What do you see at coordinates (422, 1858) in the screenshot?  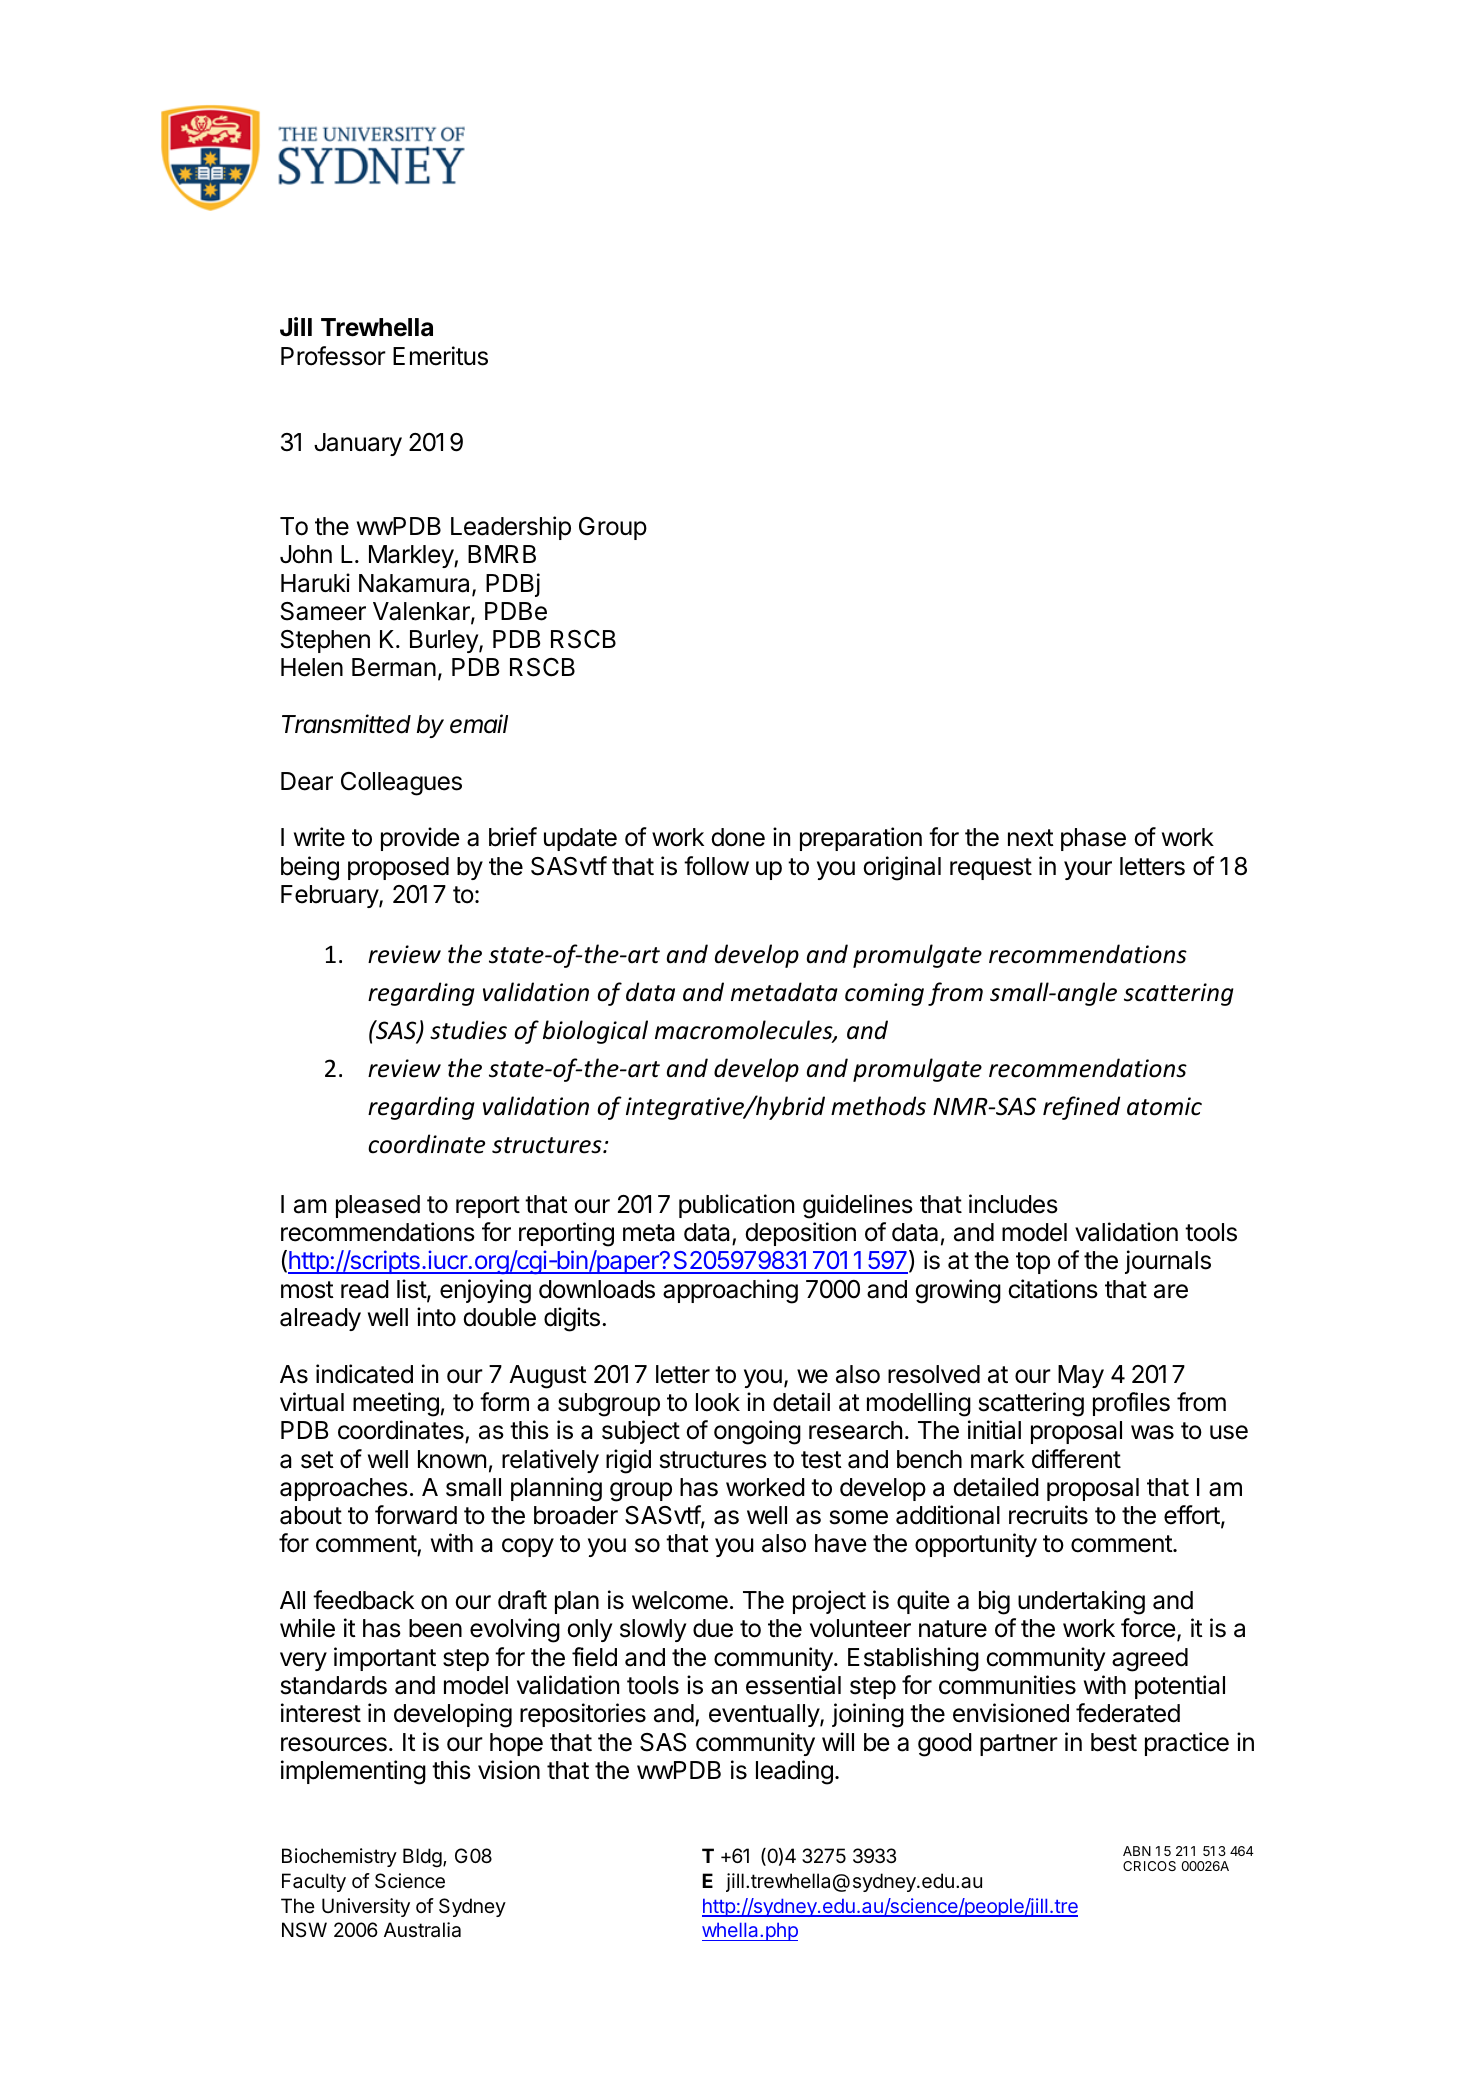 I see `Bldg` at bounding box center [422, 1858].
